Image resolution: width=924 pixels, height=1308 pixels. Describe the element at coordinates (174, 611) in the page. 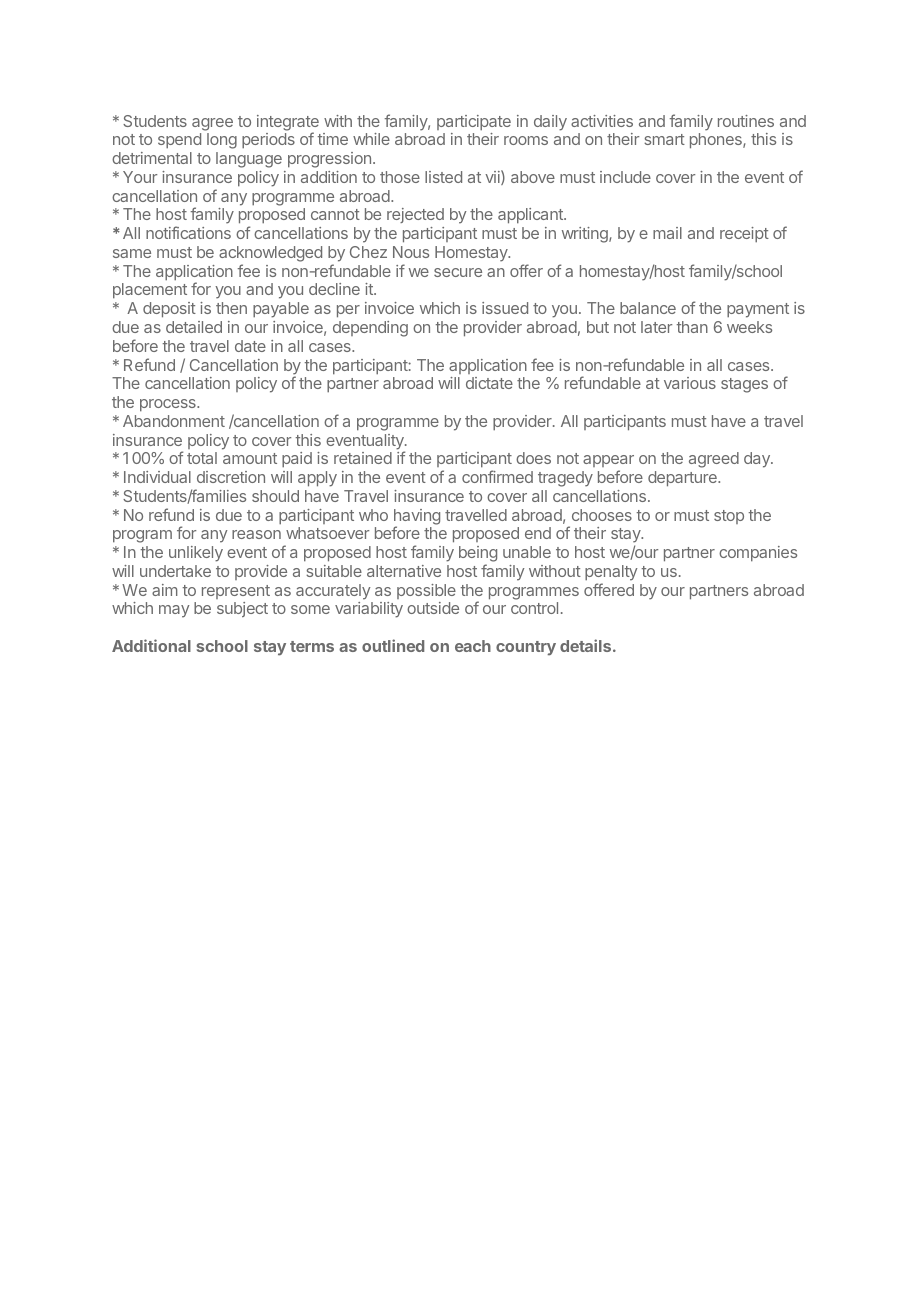

I see `may` at that location.
